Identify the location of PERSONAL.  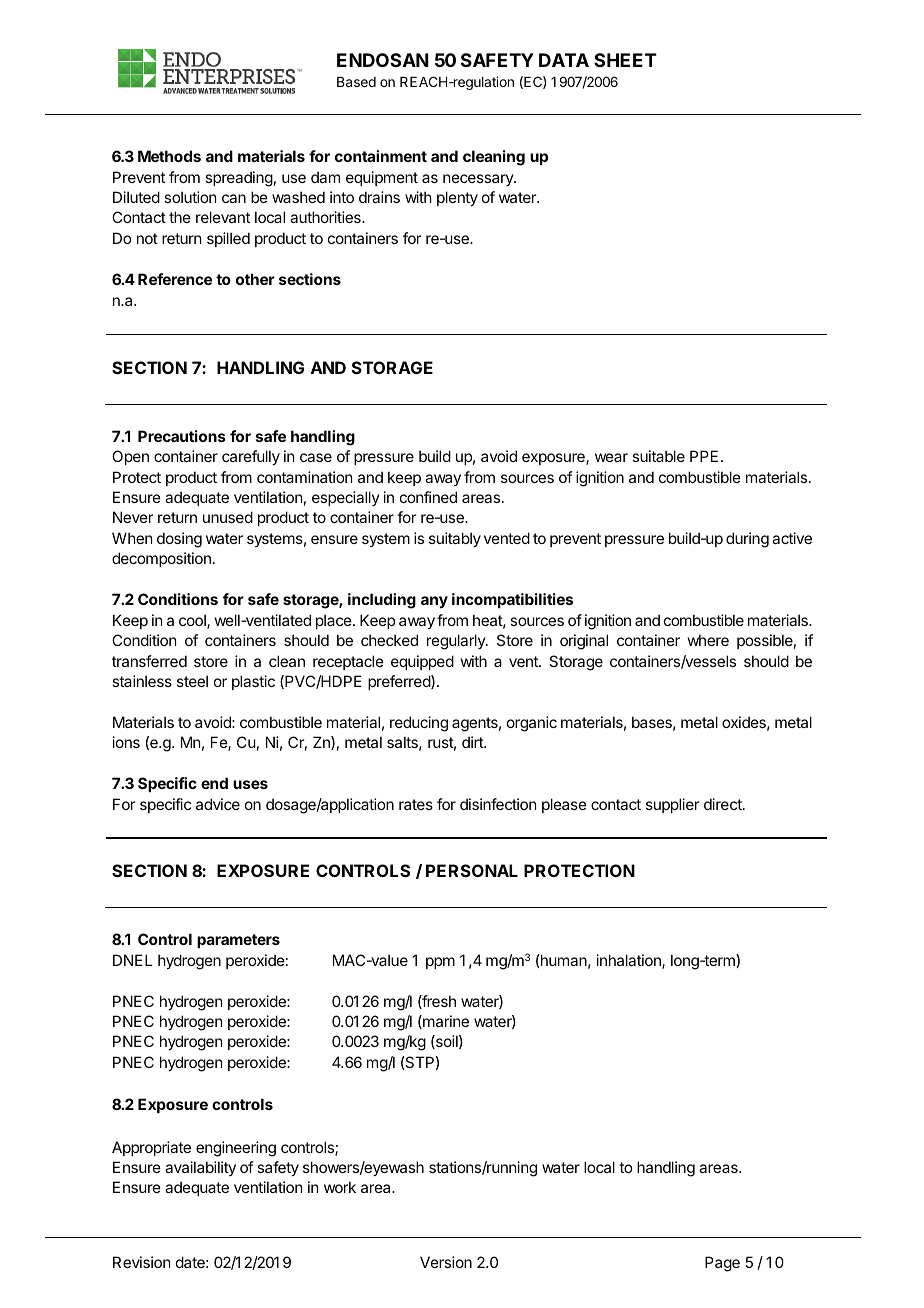
(472, 870).
